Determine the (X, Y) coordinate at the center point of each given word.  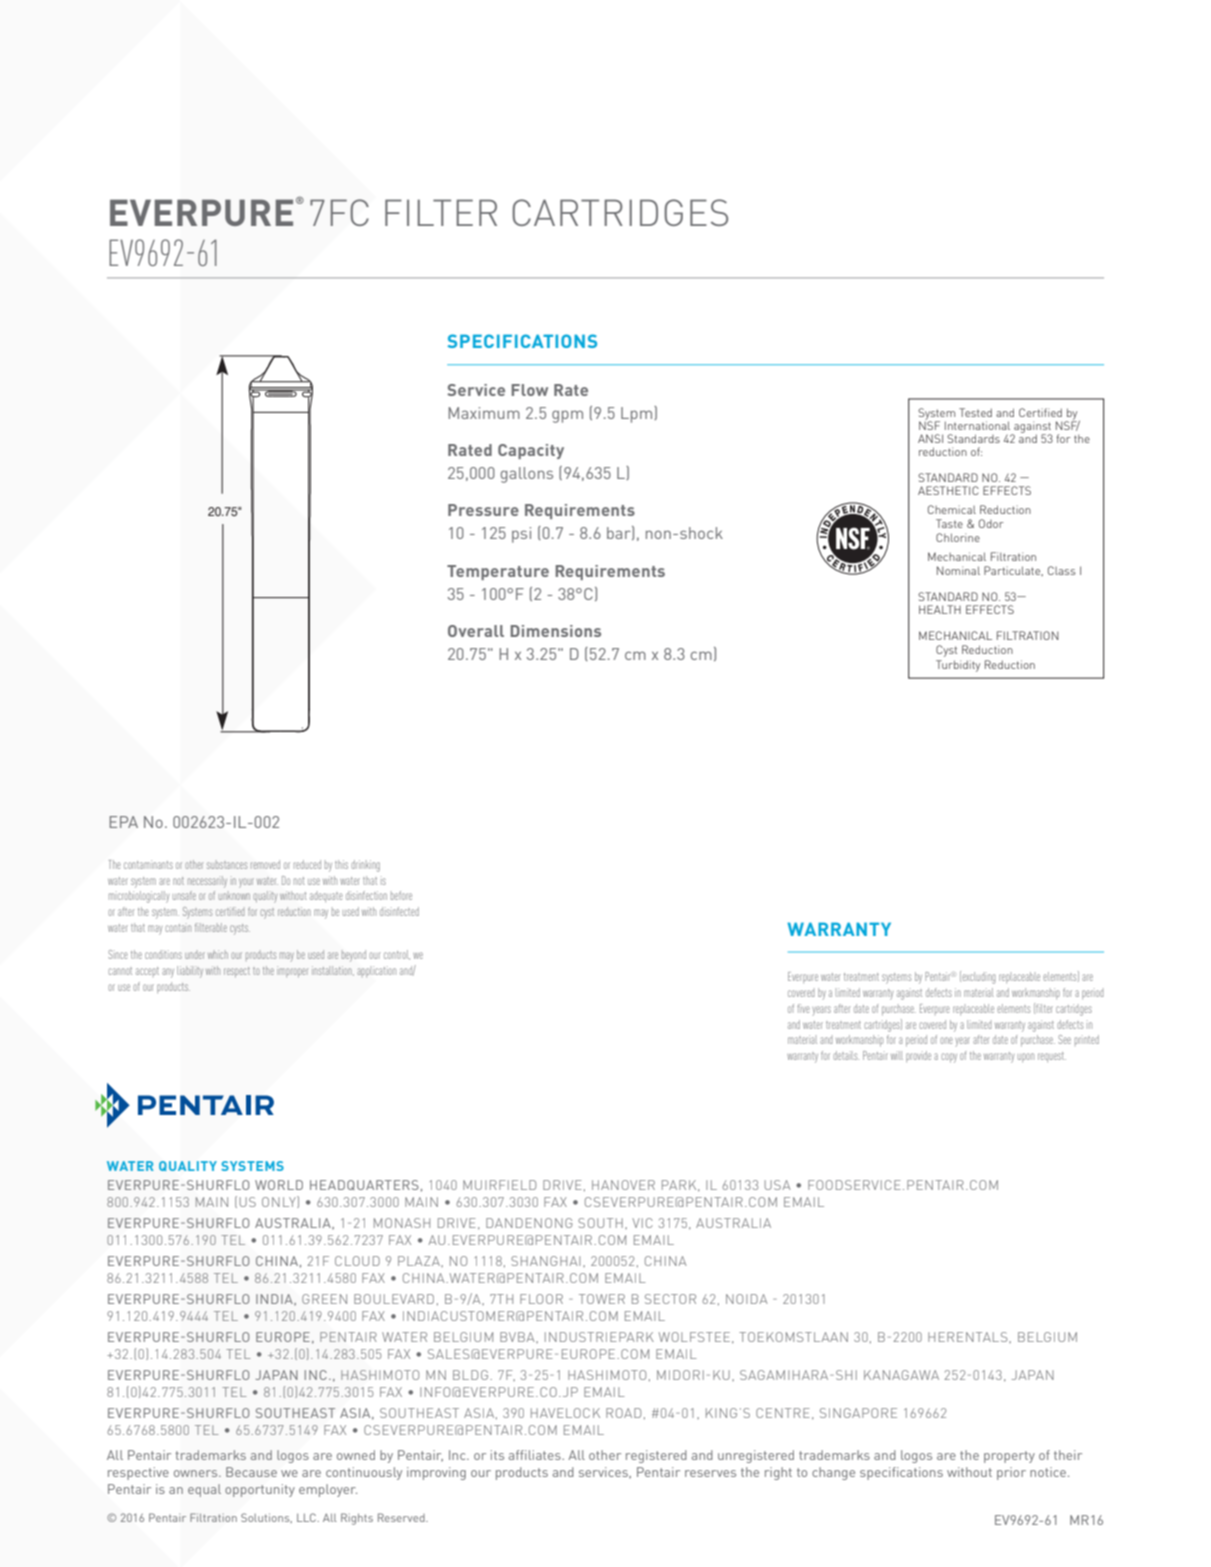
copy (949, 1058)
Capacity (531, 451)
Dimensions (555, 631)
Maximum (484, 413)
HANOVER (623, 1185)
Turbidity (958, 666)
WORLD (279, 1185)
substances (227, 865)
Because (251, 1472)
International (977, 425)
